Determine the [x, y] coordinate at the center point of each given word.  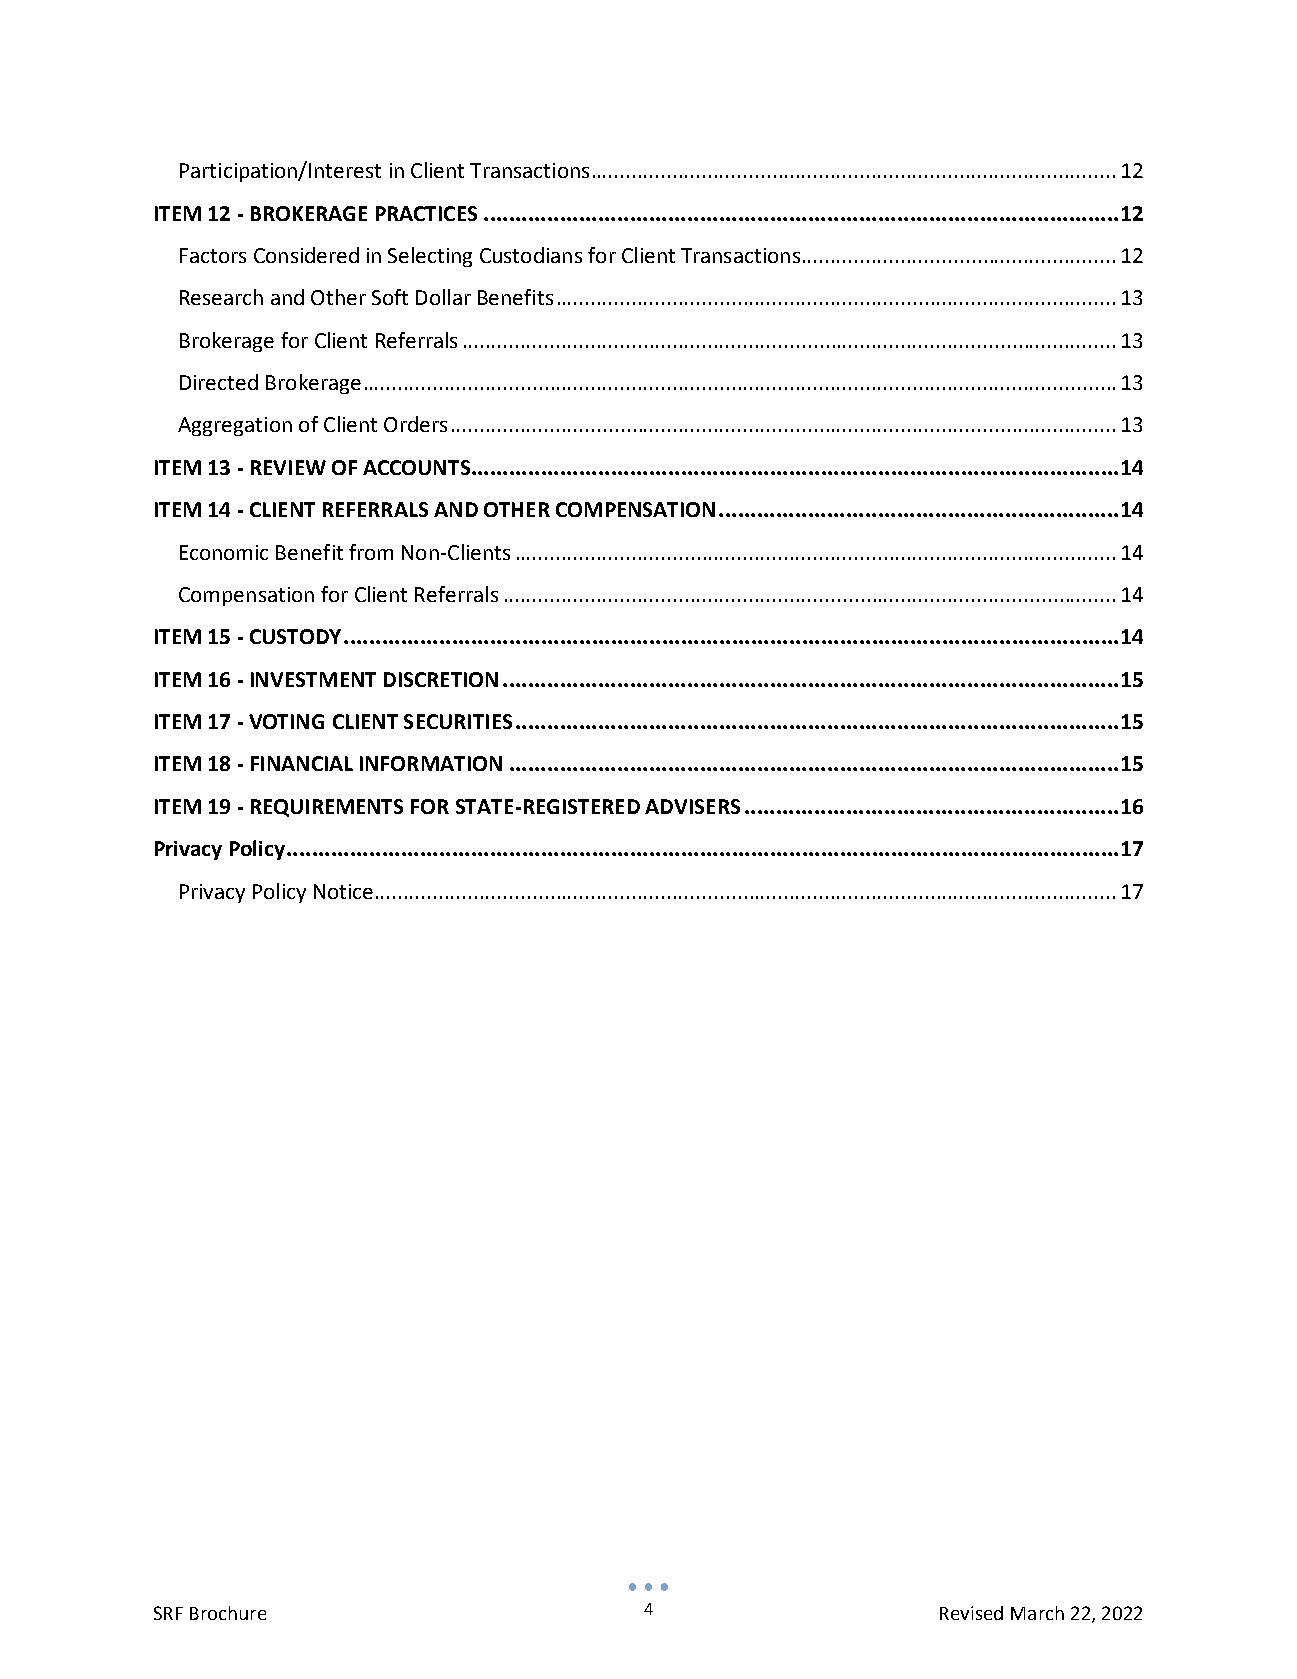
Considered [306, 255]
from [371, 552]
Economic [224, 552]
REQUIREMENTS [327, 808]
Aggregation [235, 426]
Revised [971, 1613]
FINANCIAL [302, 763]
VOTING [286, 721]
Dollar [443, 297]
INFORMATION [431, 763]
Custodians [531, 255]
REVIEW [288, 467]
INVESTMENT [313, 679]
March [1037, 1613]
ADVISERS [692, 806]
